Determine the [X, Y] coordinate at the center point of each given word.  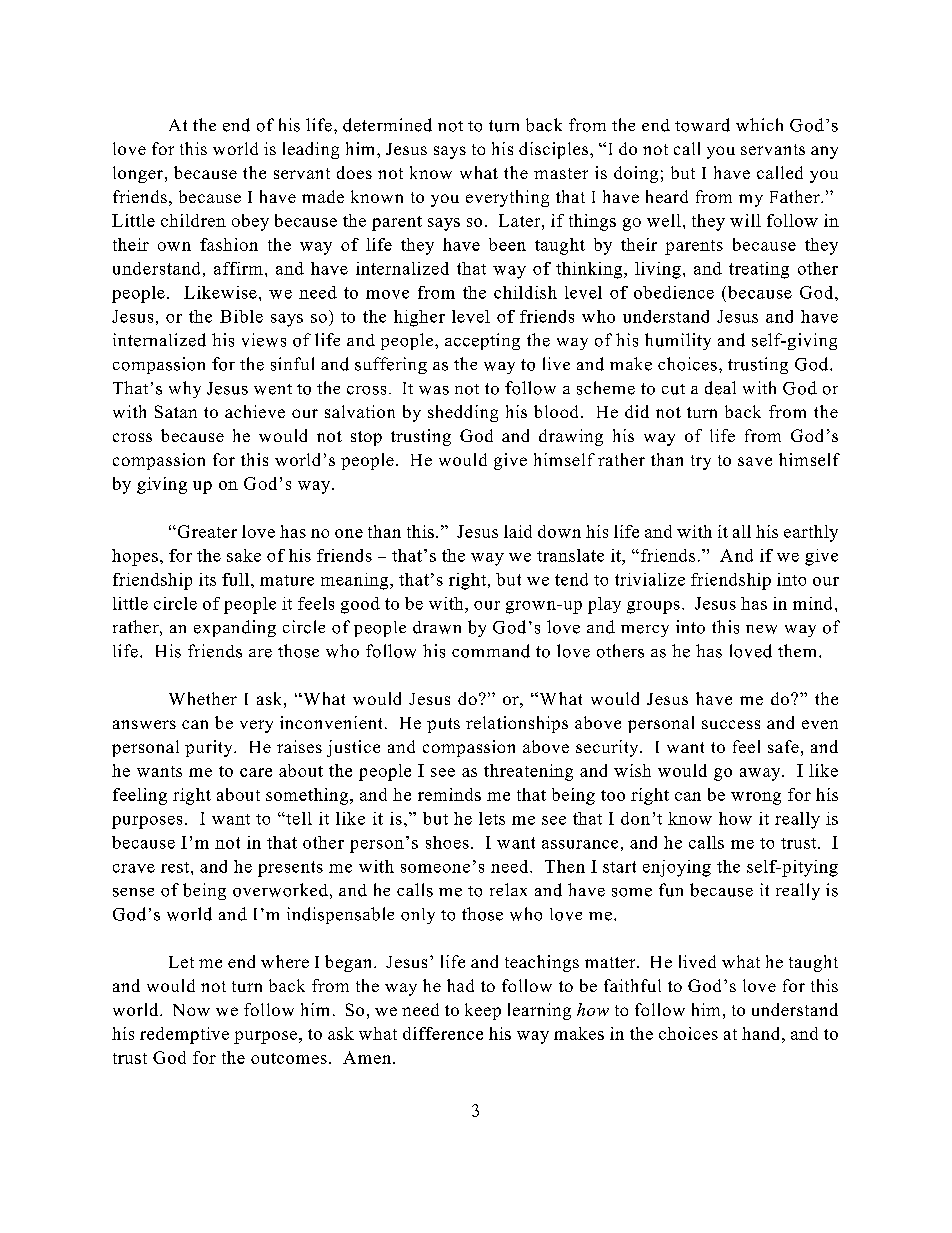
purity [210, 748]
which [759, 124]
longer [139, 174]
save [755, 461]
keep [483, 1011]
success [731, 724]
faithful [632, 985]
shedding [463, 413]
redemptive [184, 1035]
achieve [255, 411]
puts [443, 725]
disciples [555, 150]
